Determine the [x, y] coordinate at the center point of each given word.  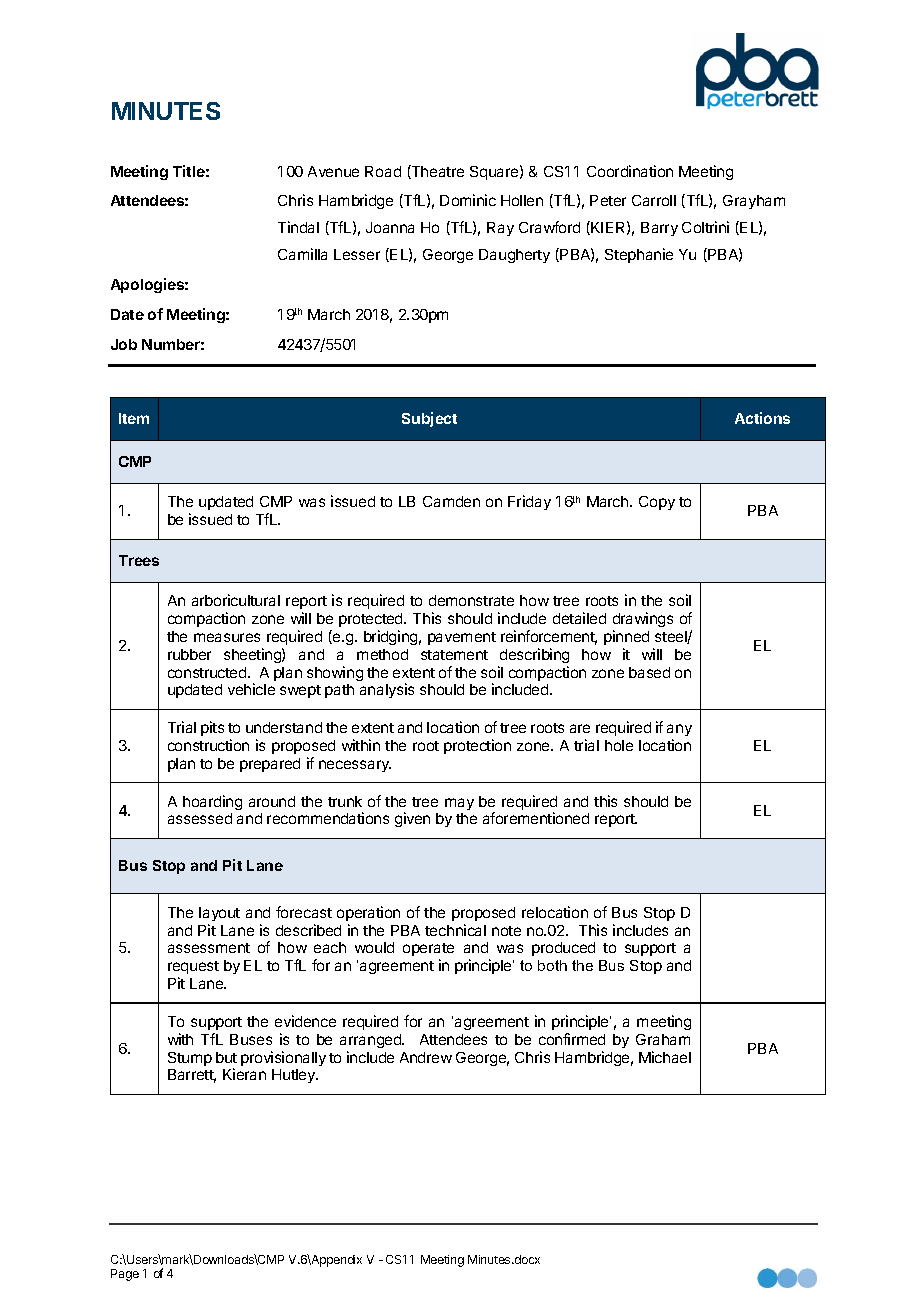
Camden [451, 501]
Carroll [654, 200]
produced [563, 949]
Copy [657, 503]
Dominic [468, 200]
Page [125, 1275]
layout [219, 914]
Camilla [302, 254]
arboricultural [236, 600]
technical [455, 930]
